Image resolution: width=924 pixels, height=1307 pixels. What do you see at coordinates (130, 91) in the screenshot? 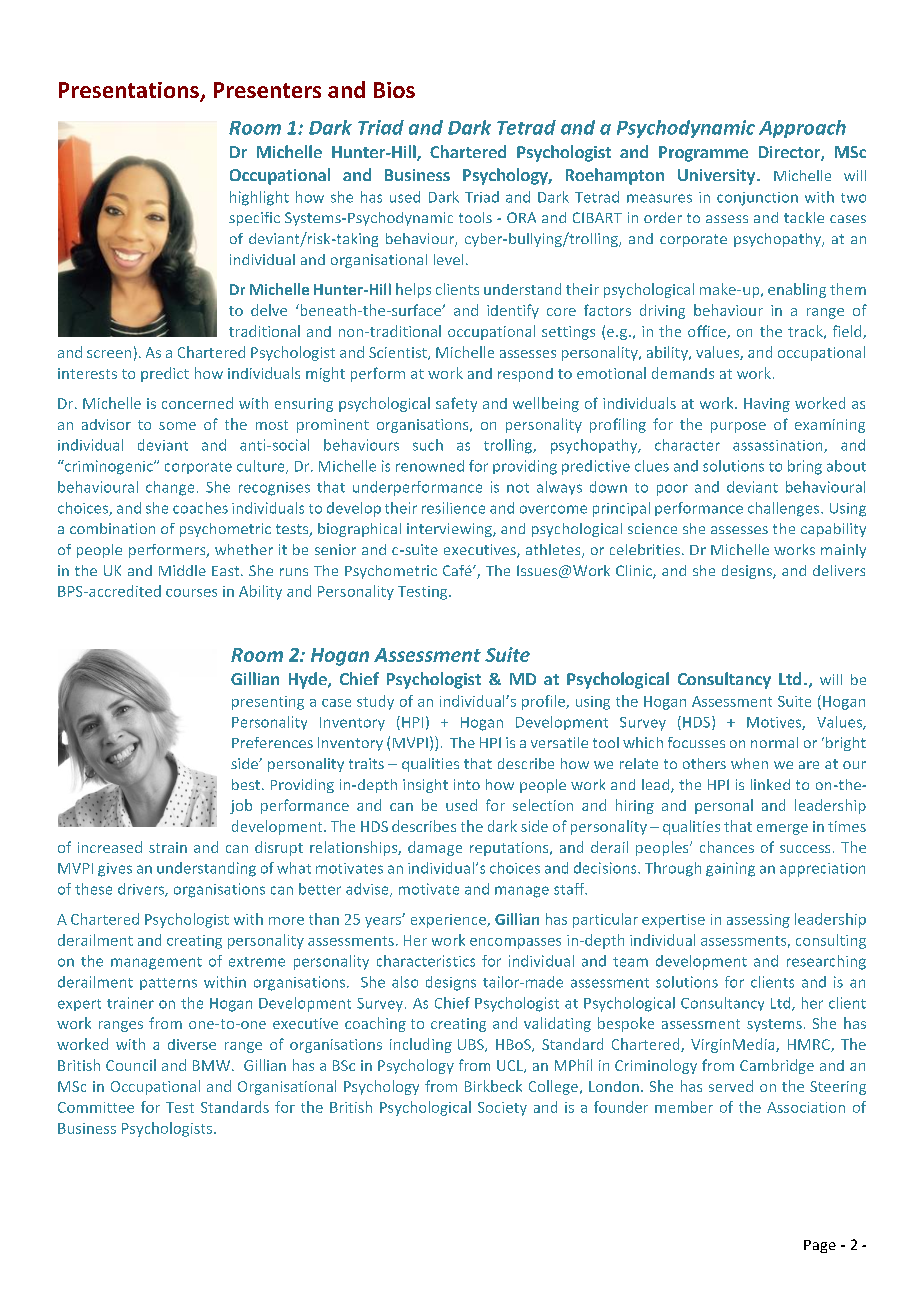
I see `Presentations` at bounding box center [130, 91].
